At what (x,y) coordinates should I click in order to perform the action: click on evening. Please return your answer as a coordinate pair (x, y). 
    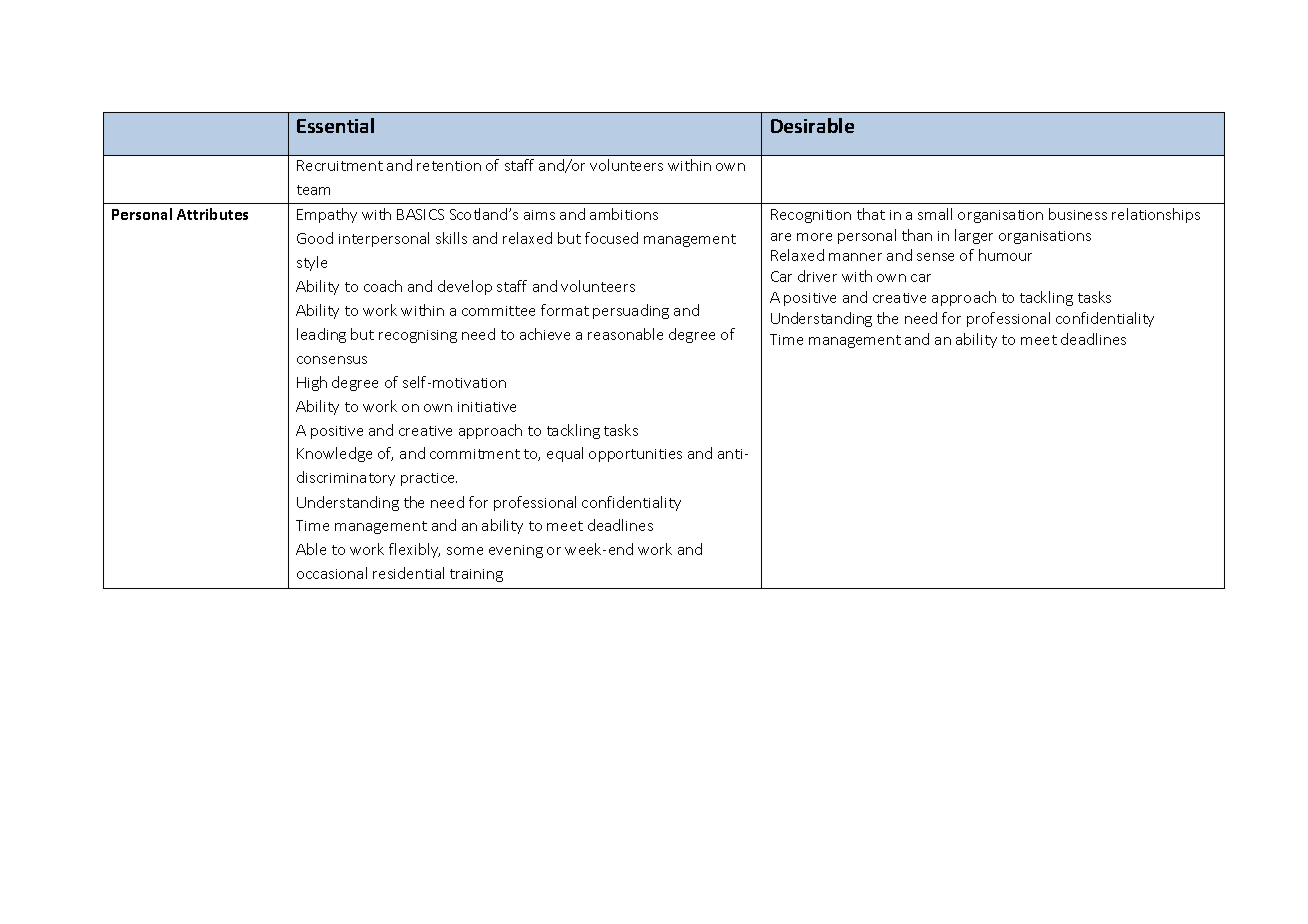
    Looking at the image, I should click on (516, 551).
